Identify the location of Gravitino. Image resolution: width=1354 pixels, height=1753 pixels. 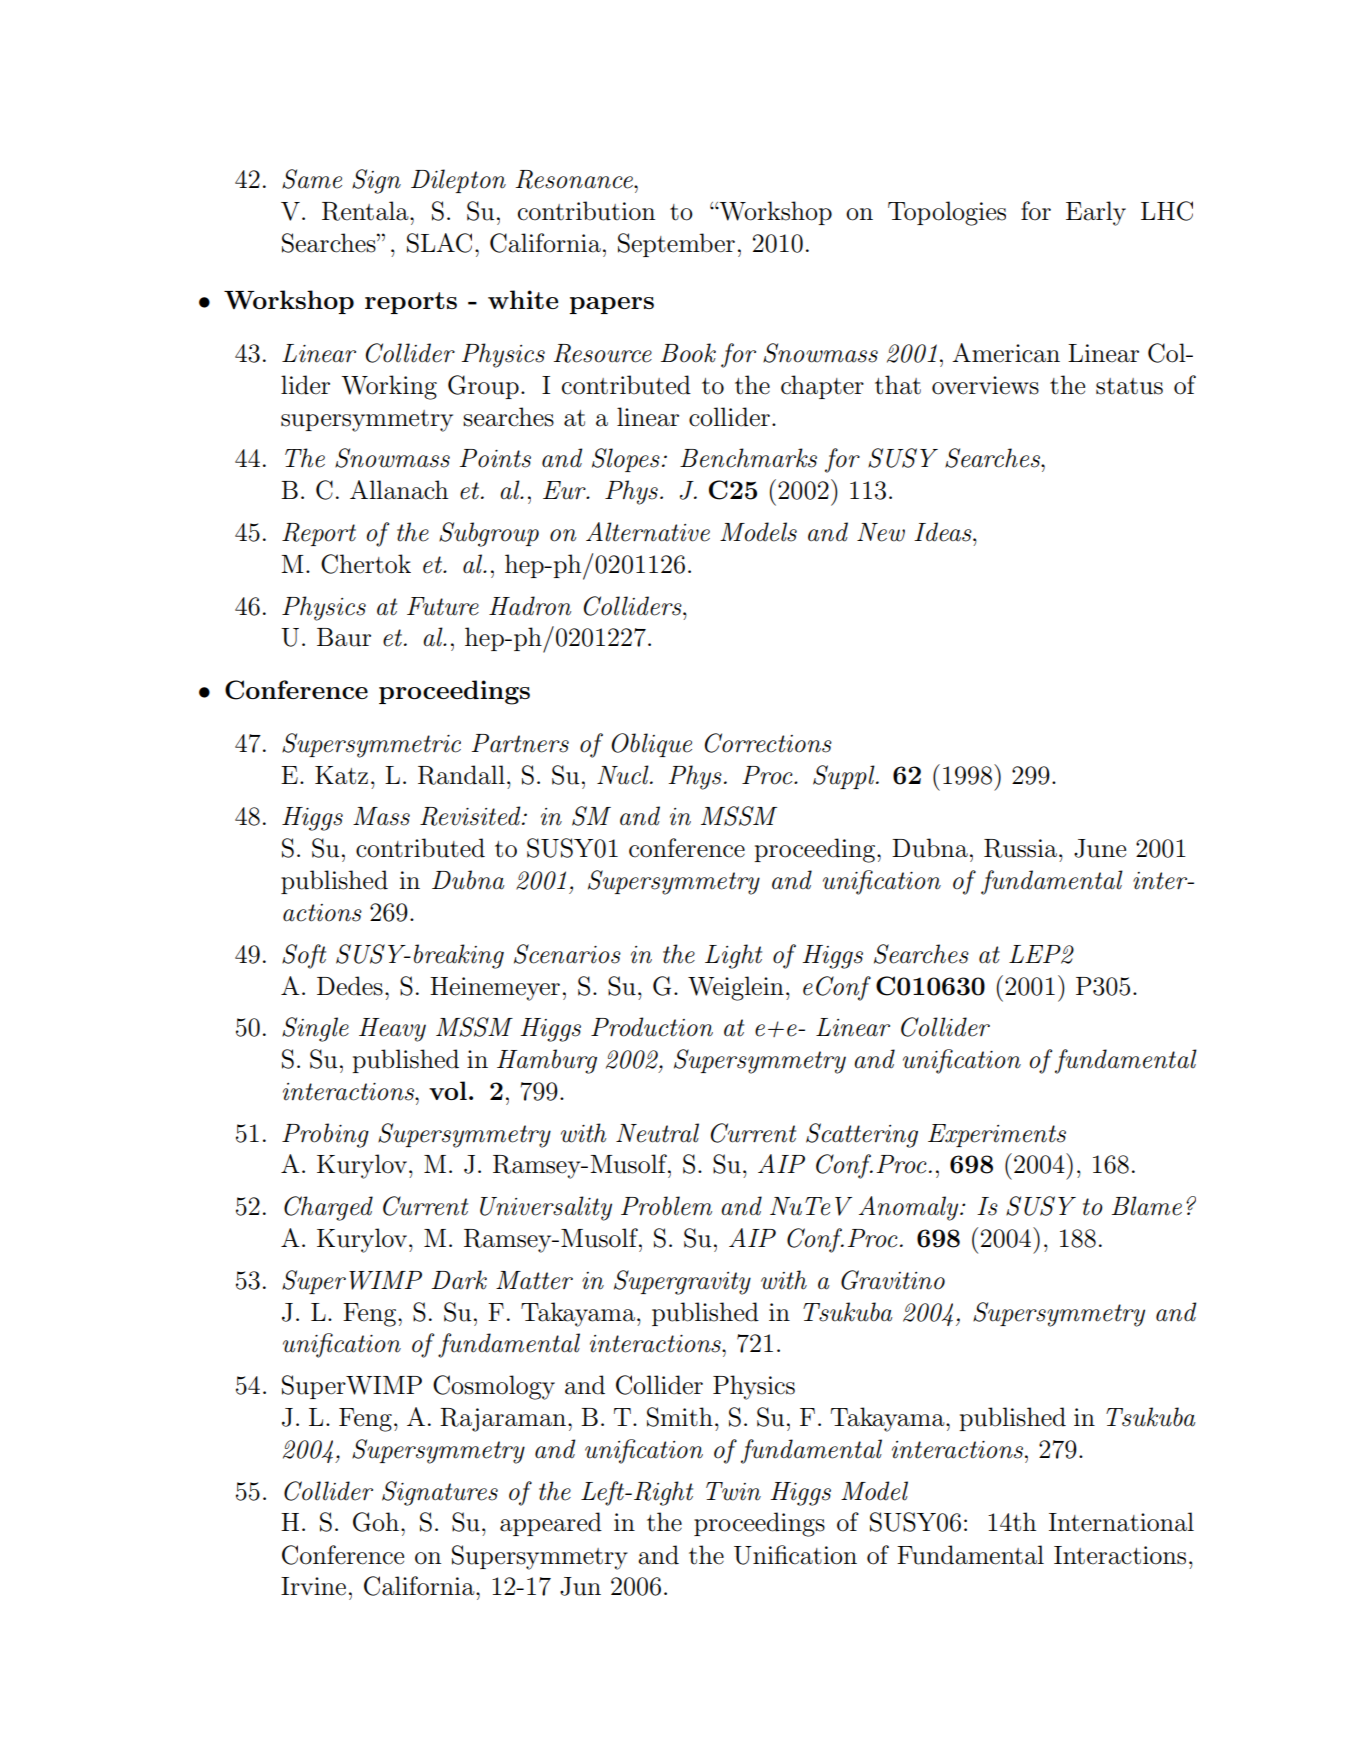
(893, 1280).
